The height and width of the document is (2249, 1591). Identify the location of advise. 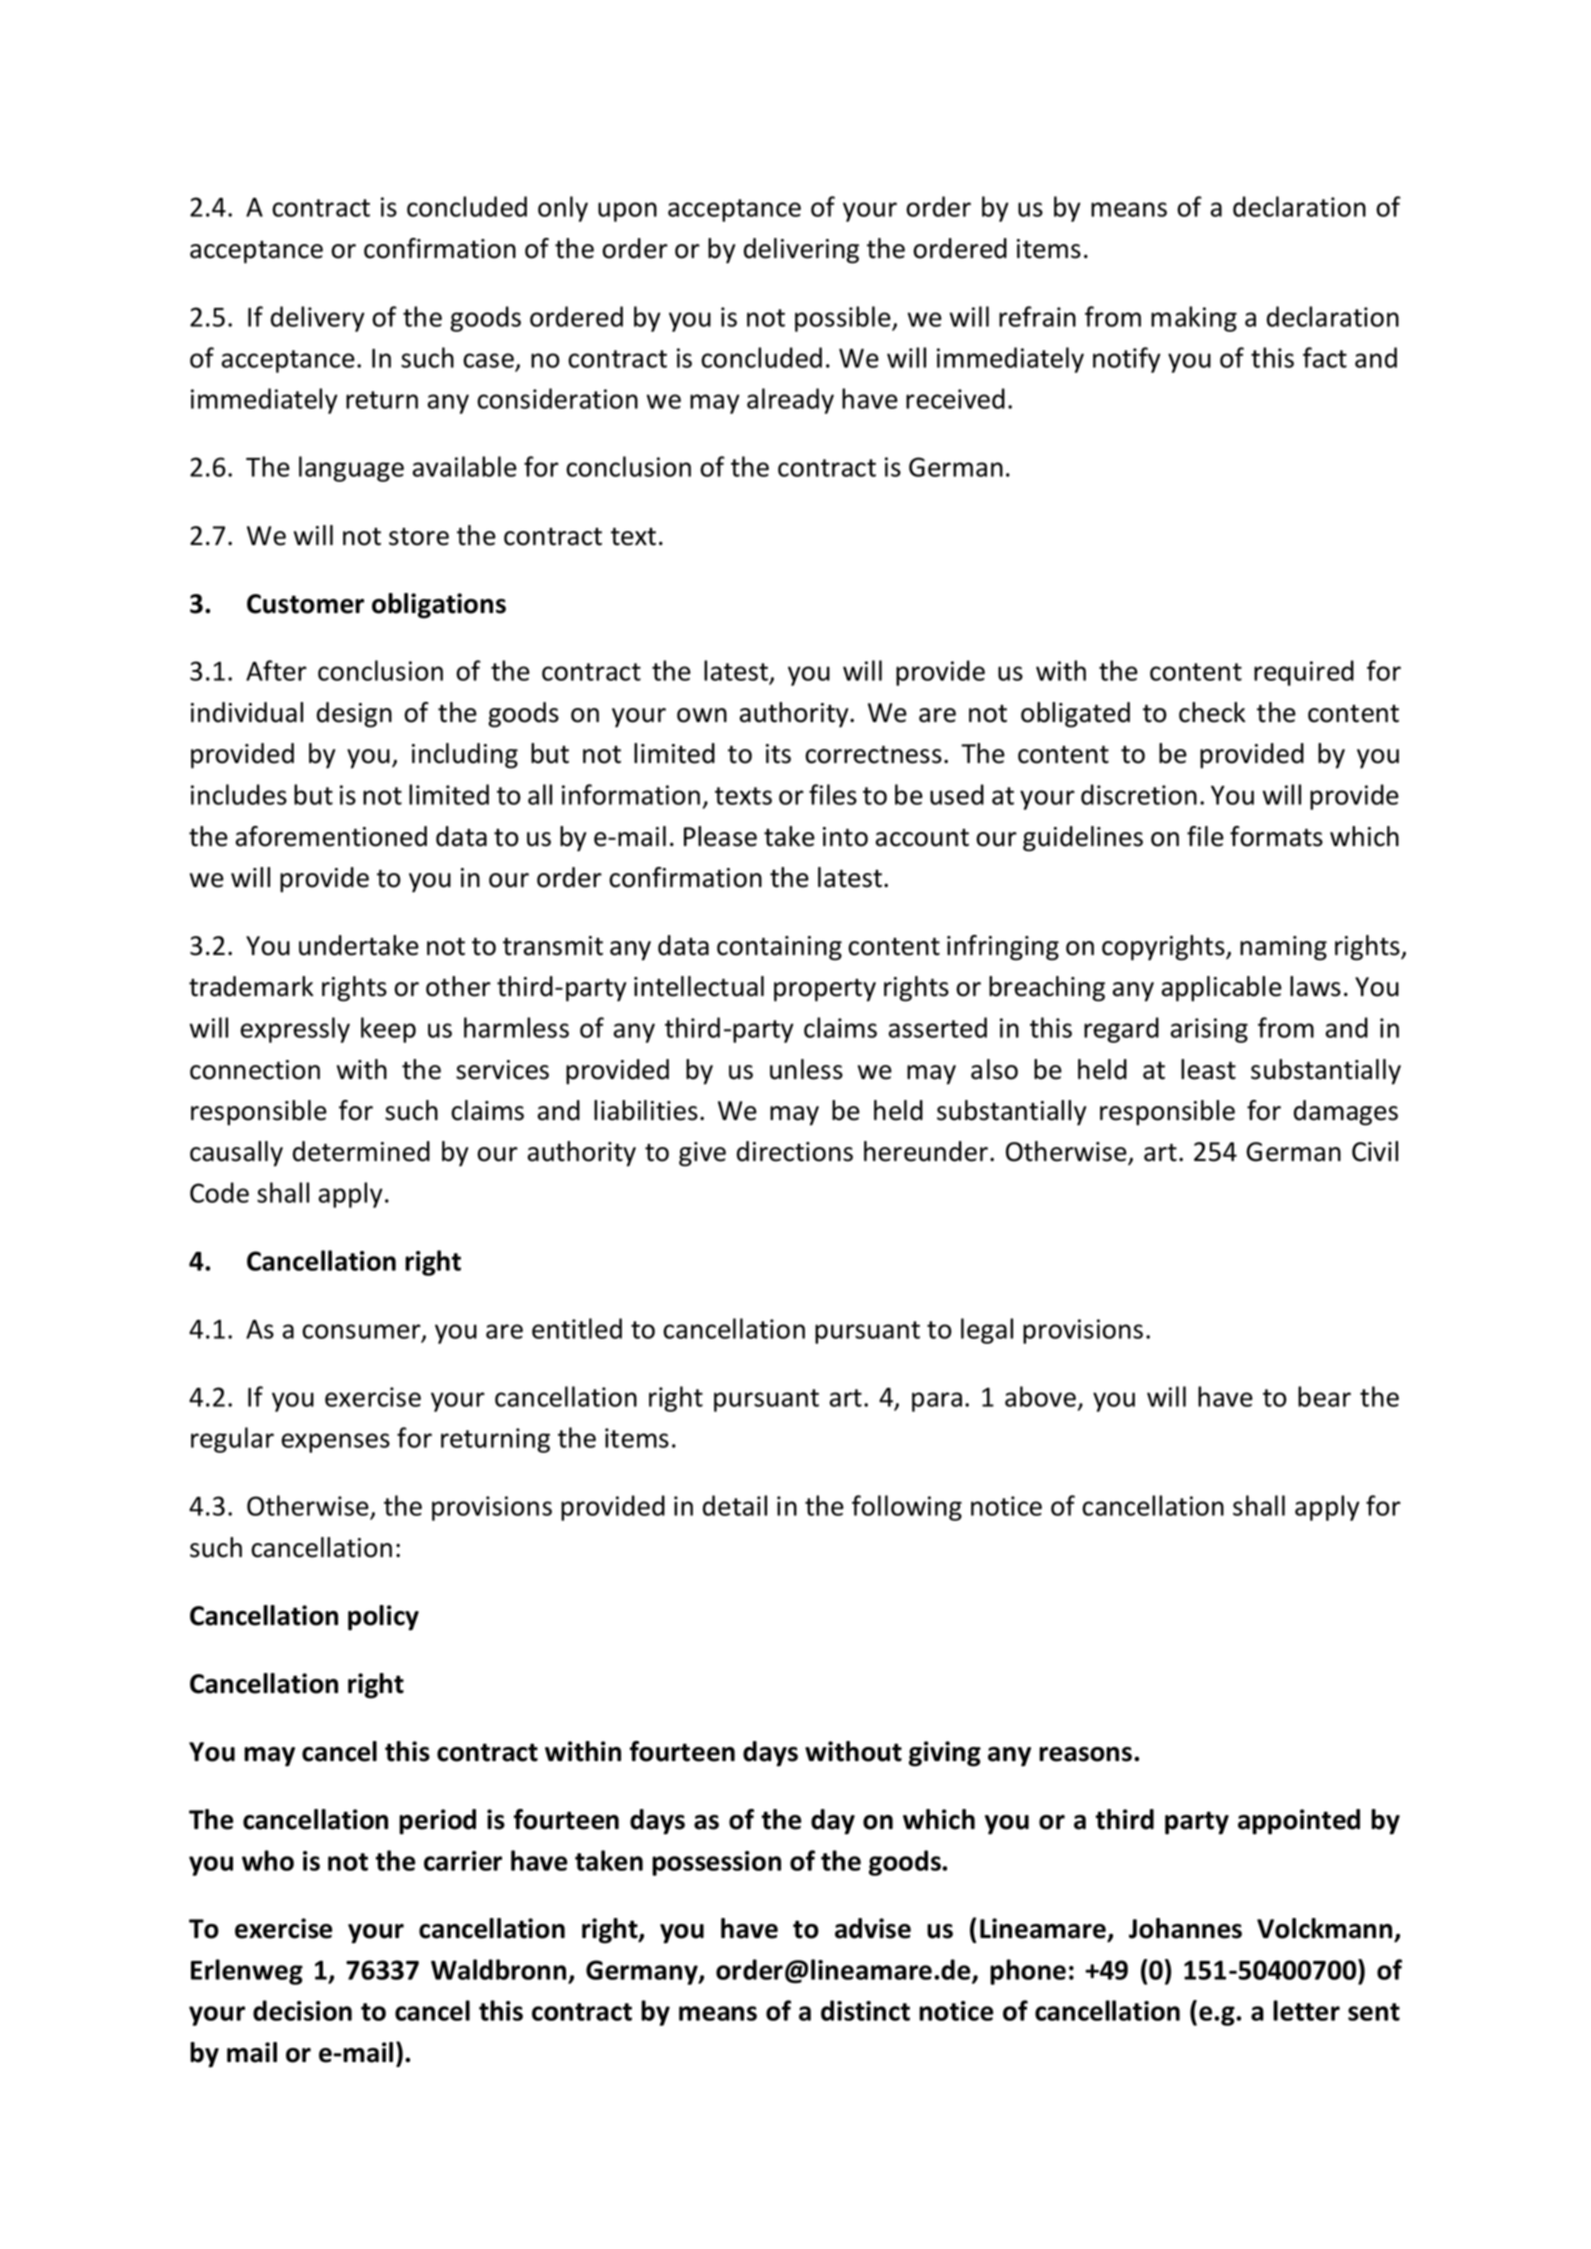
(873, 1928).
